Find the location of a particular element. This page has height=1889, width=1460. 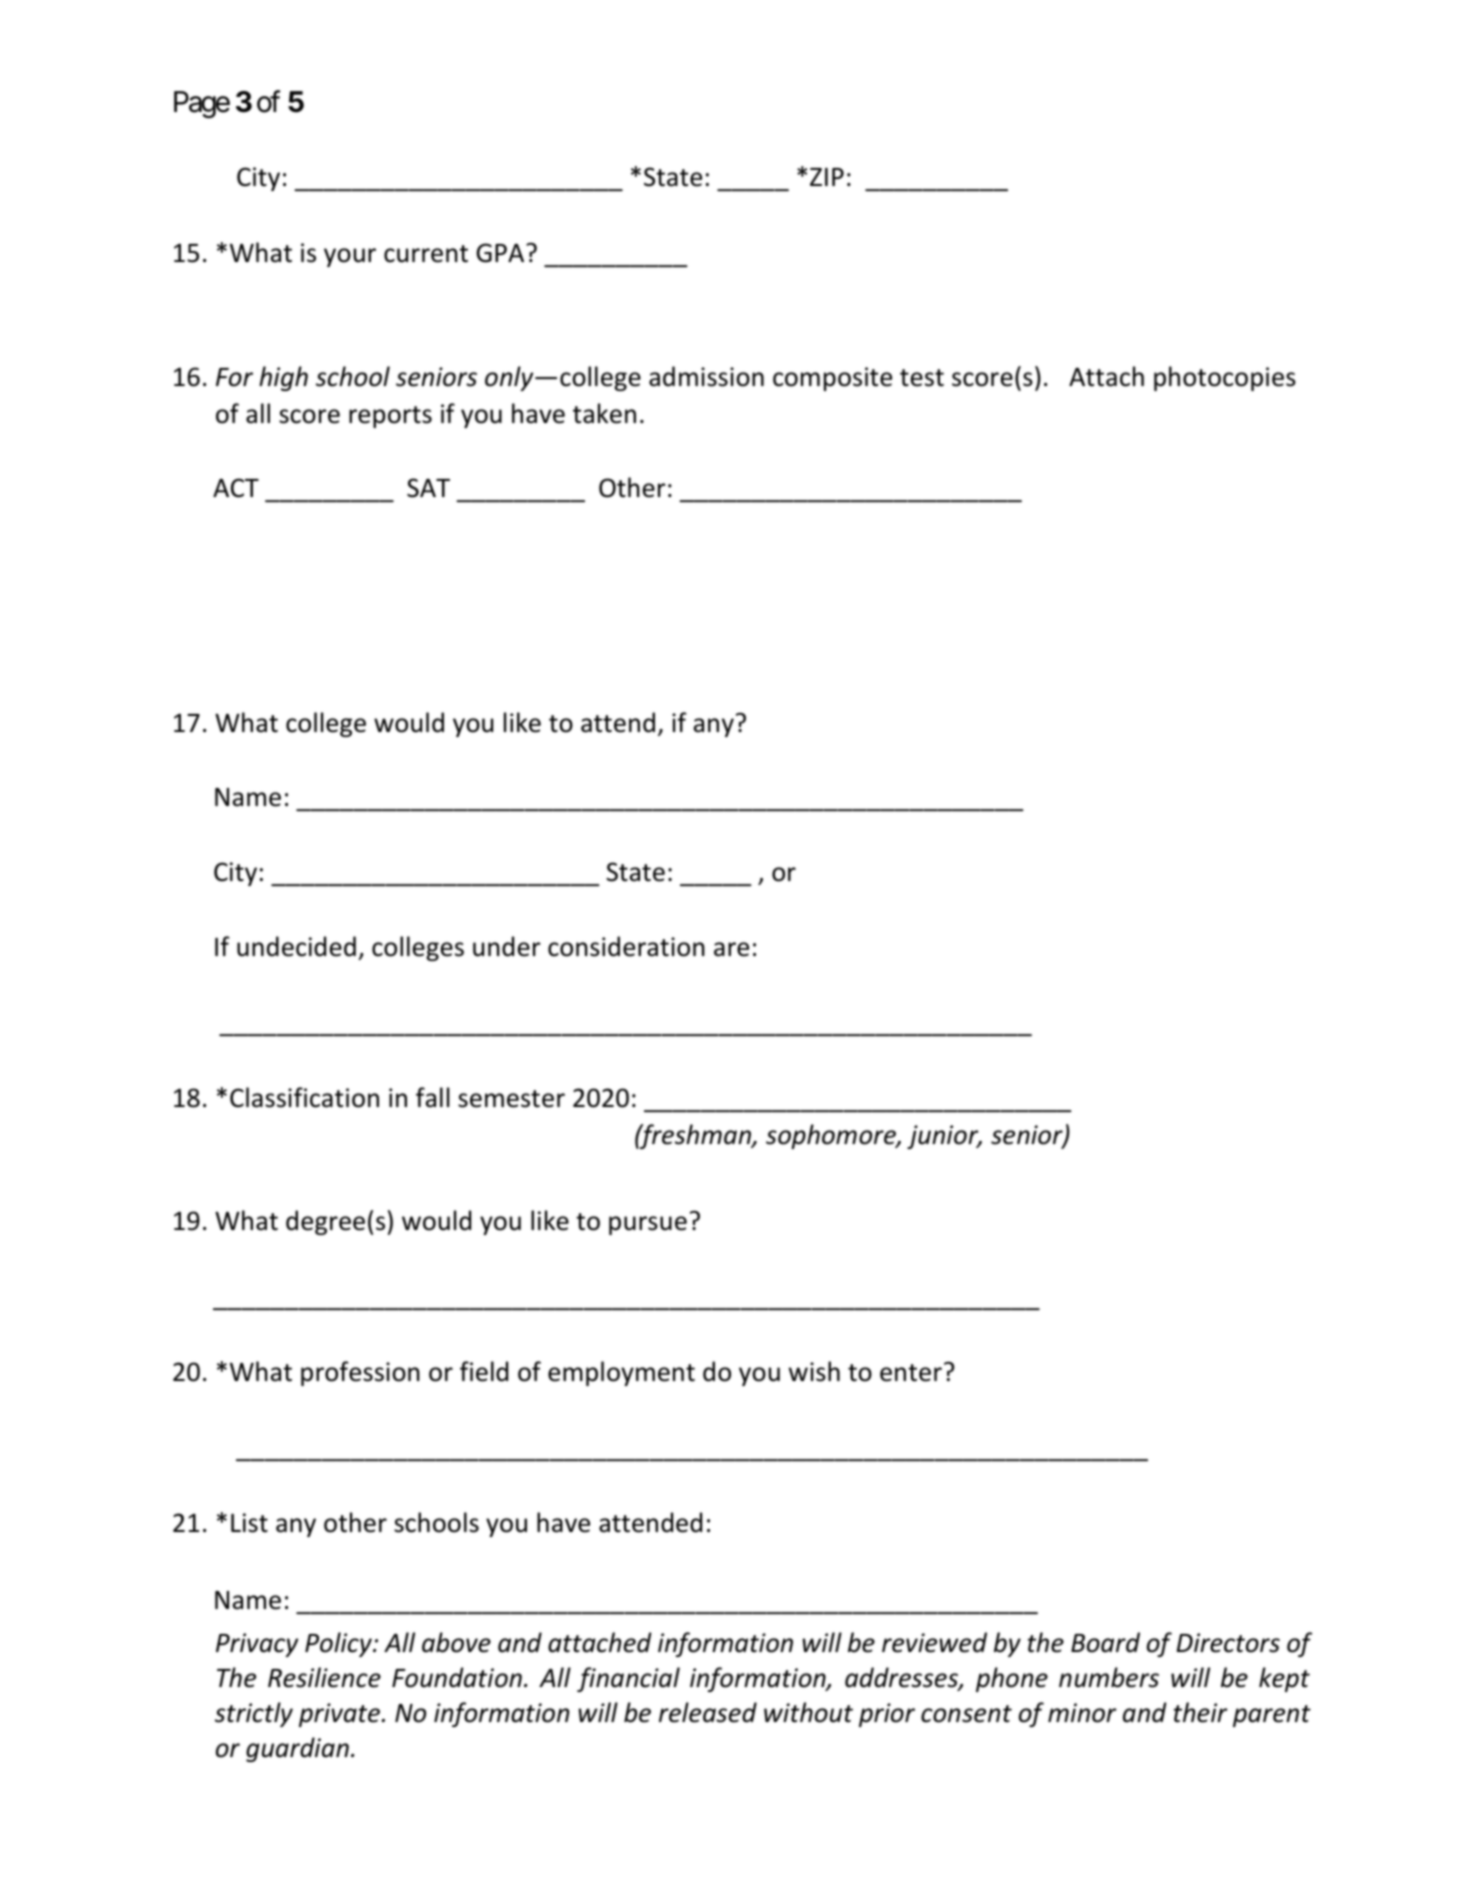

junior is located at coordinates (944, 1137).
